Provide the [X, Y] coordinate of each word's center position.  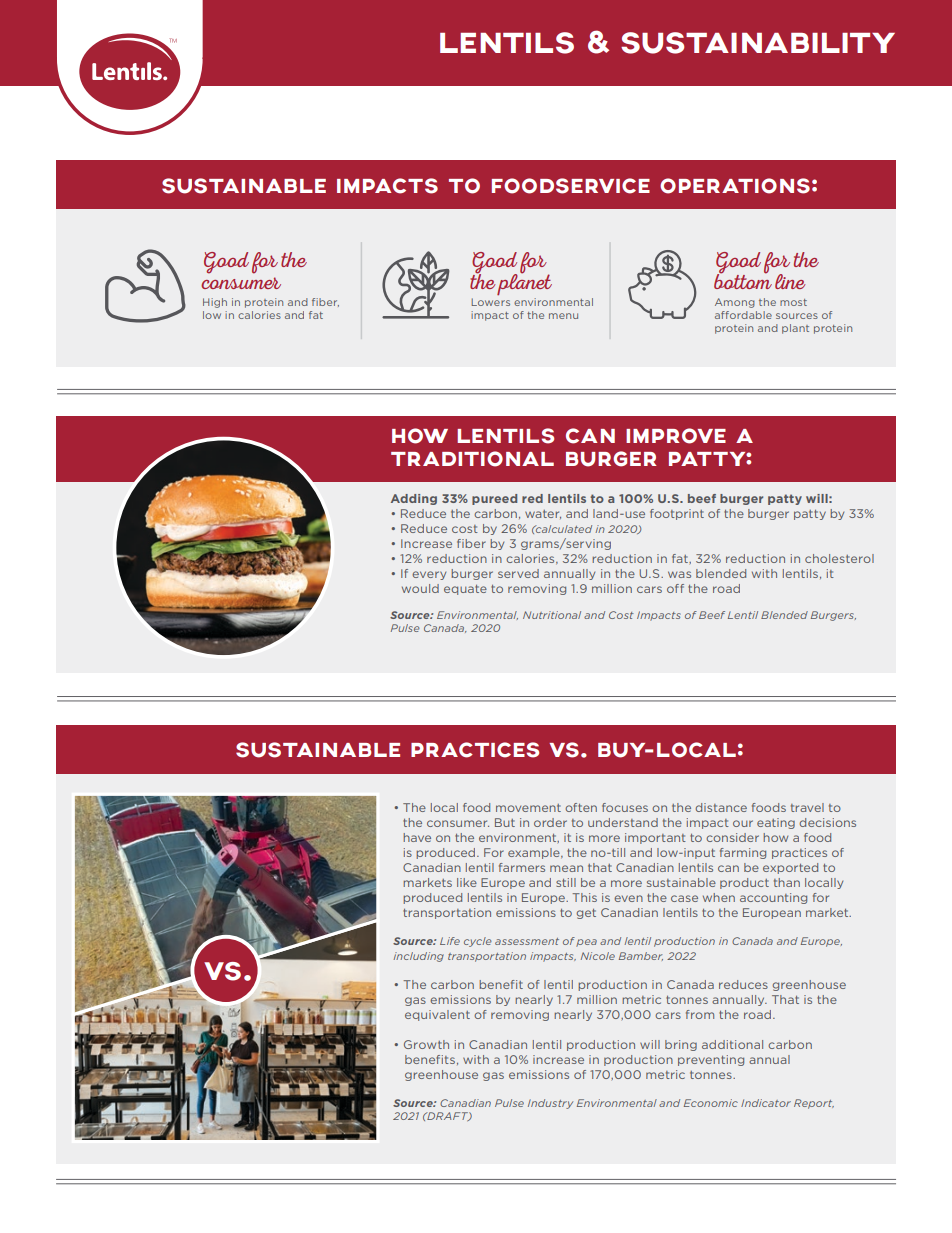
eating [776, 823]
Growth [426, 1044]
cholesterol [839, 558]
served [518, 573]
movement [528, 808]
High [215, 303]
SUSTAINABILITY [758, 43]
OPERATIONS [735, 186]
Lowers [491, 302]
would [420, 588]
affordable [743, 315]
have [417, 837]
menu [563, 316]
